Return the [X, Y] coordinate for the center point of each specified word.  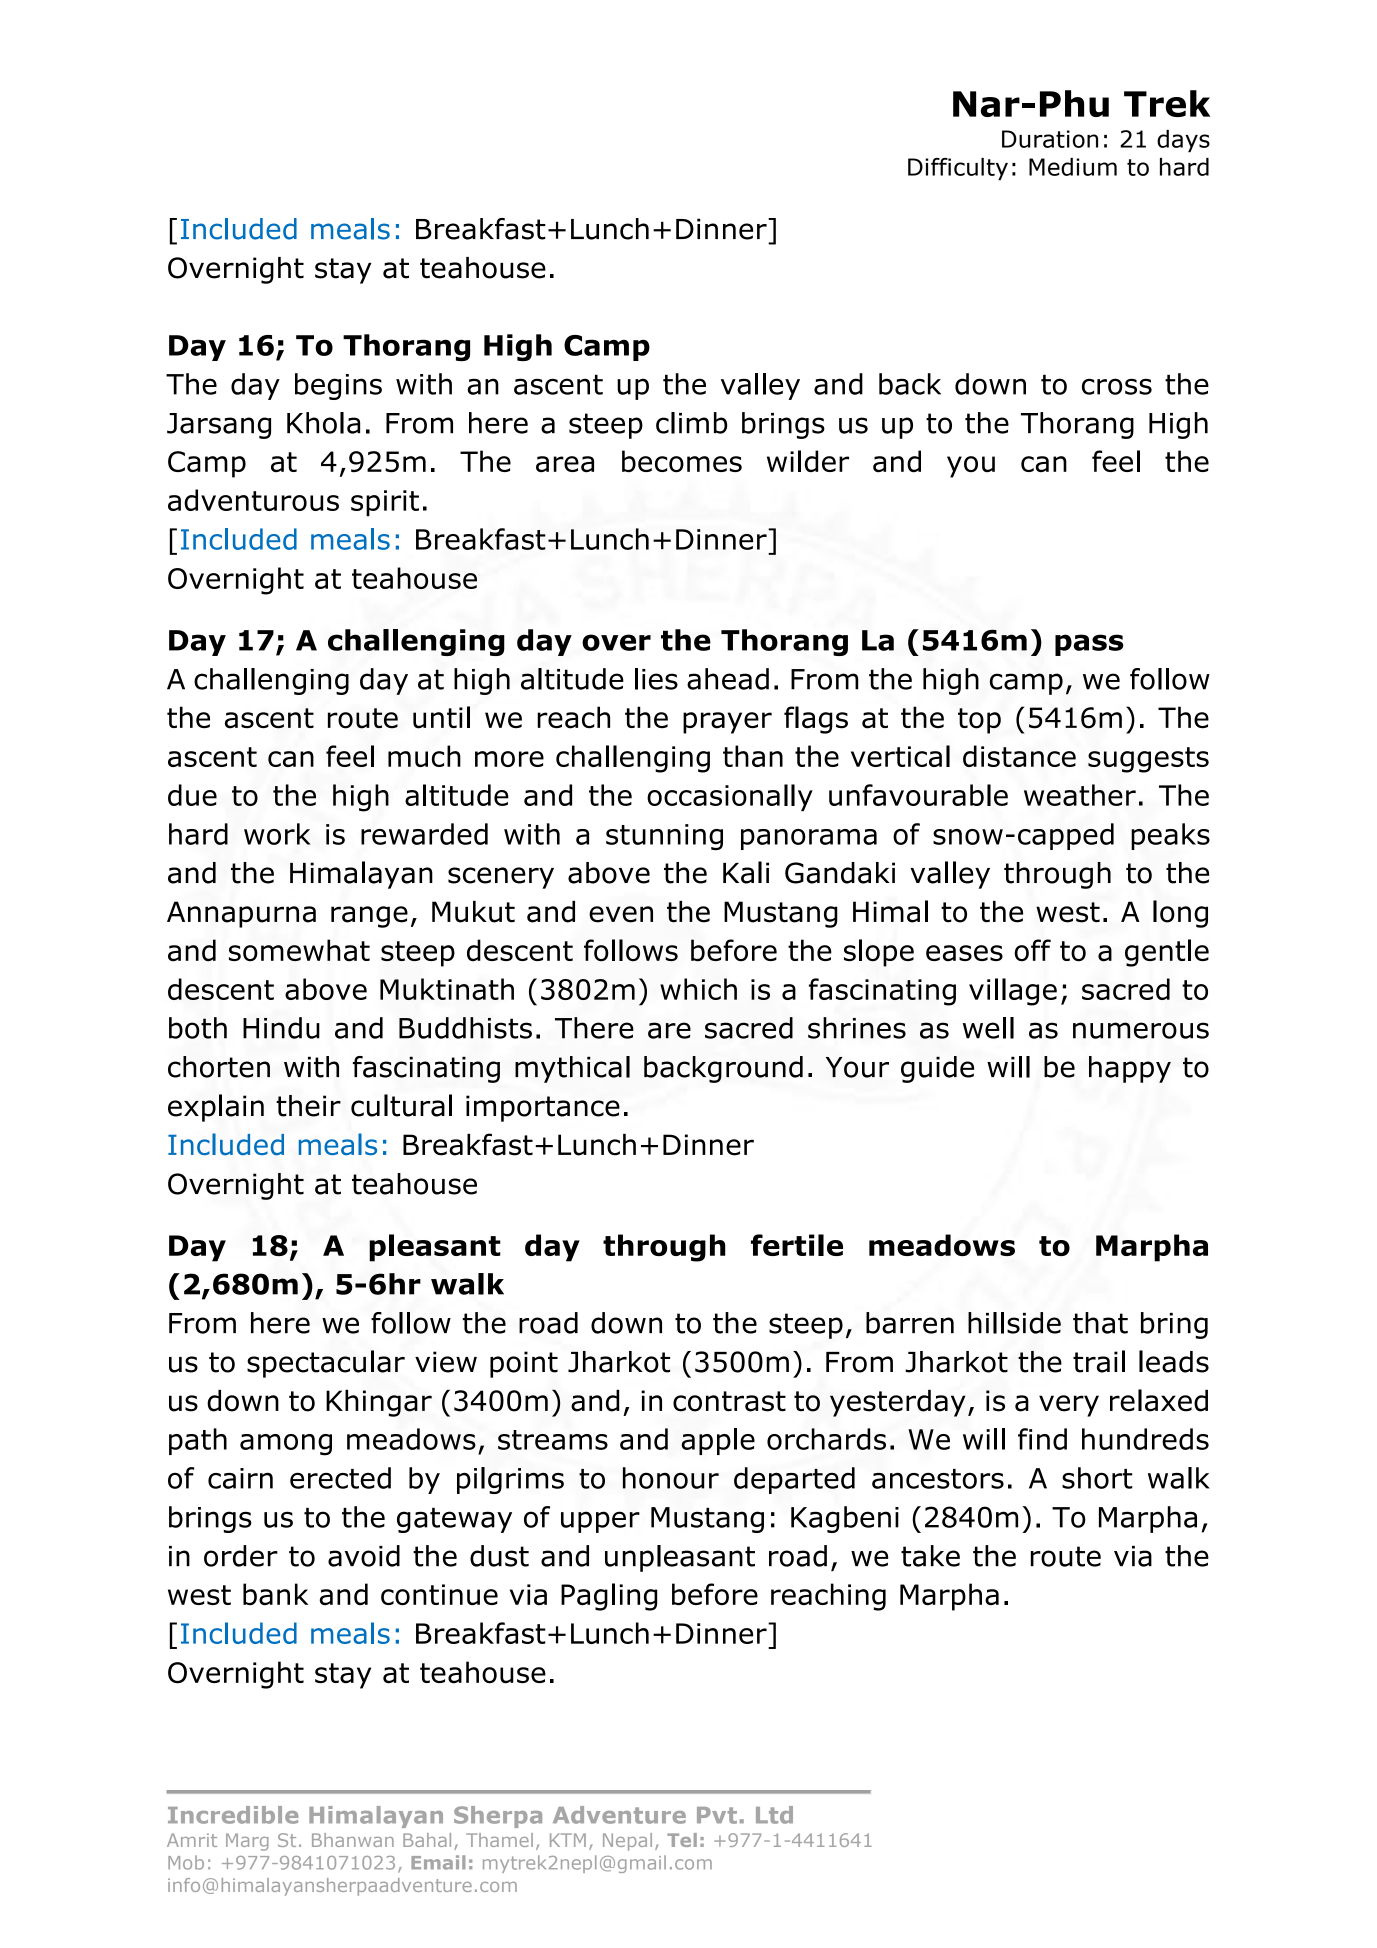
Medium [1073, 167]
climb [691, 423]
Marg [247, 1842]
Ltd [774, 1815]
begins [338, 386]
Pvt [717, 1815]
